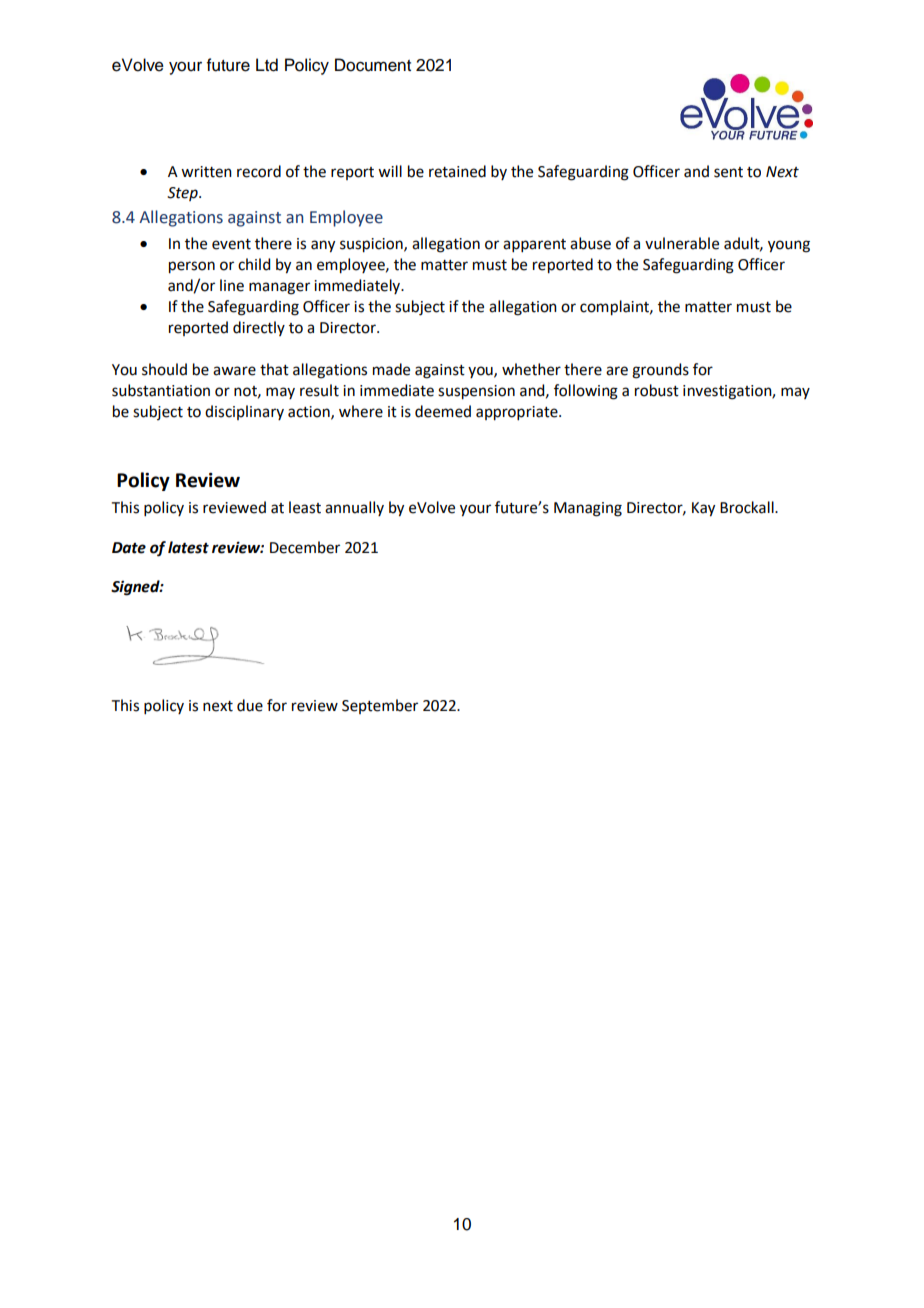 This image has width=924, height=1308. Describe the element at coordinates (534, 245) in the image. I see `apparent` at that location.
